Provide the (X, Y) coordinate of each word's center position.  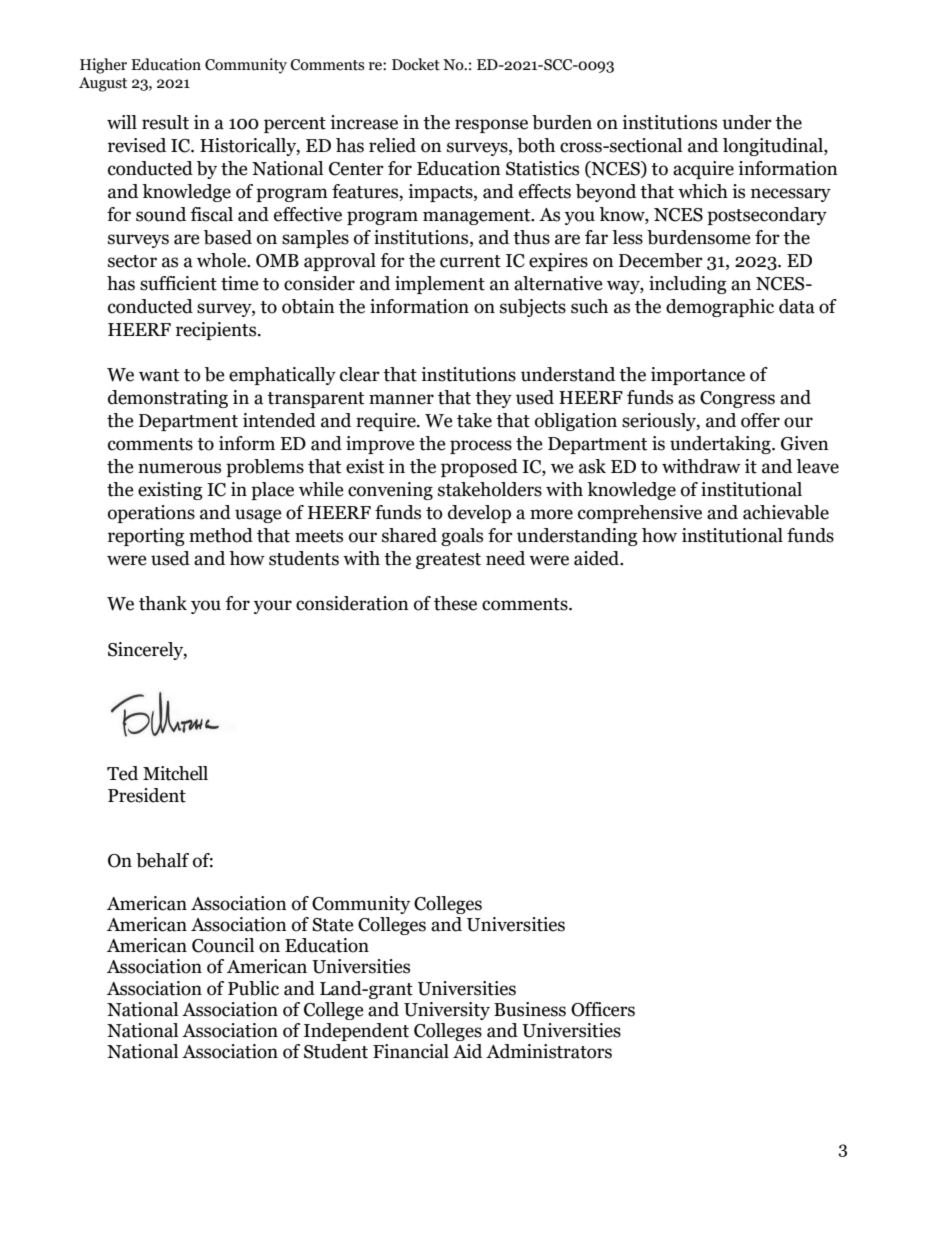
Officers (603, 1009)
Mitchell (175, 773)
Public (253, 988)
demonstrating (168, 399)
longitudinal (774, 147)
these (455, 603)
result (165, 122)
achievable (786, 512)
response (491, 126)
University (447, 1011)
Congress (737, 399)
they (493, 399)
